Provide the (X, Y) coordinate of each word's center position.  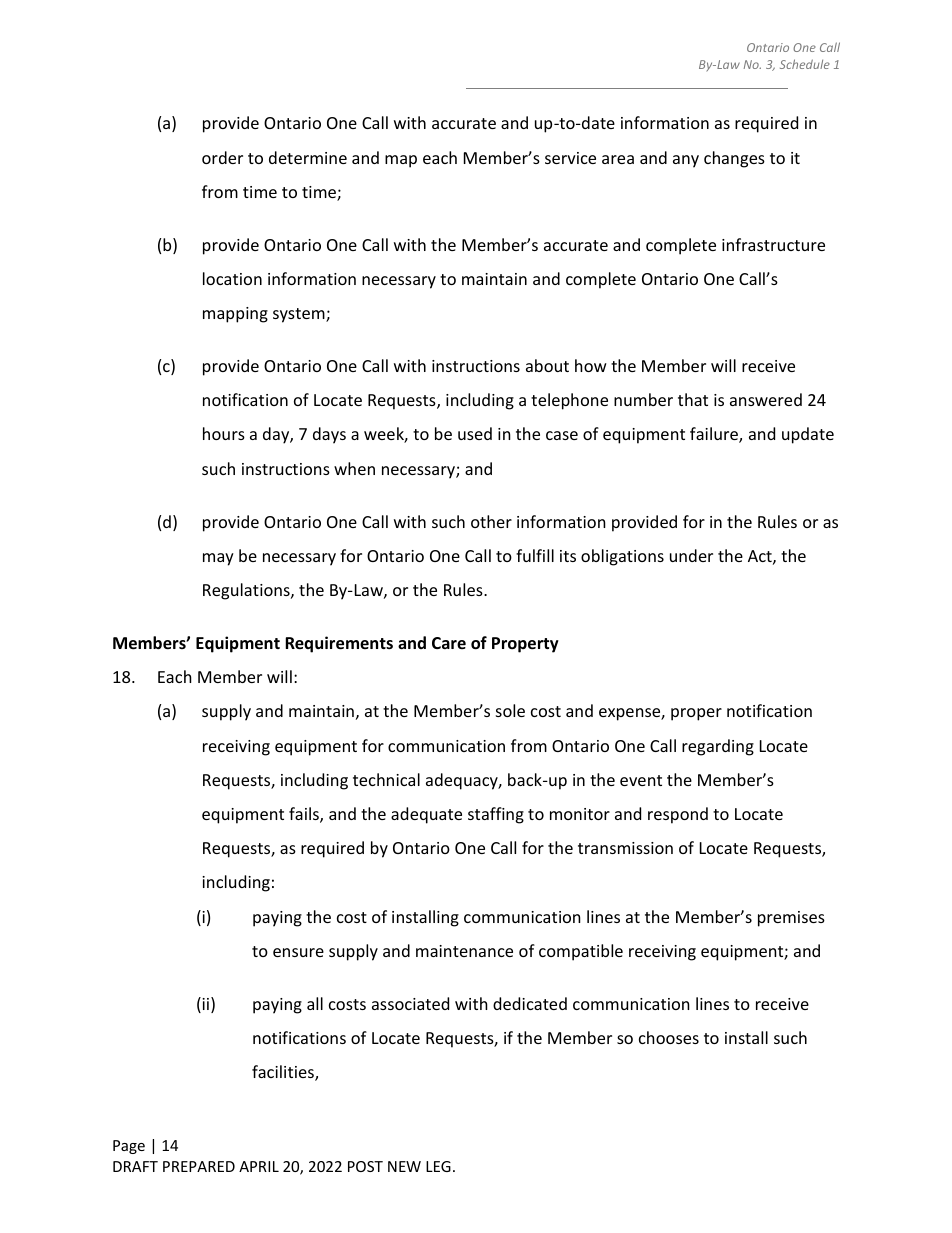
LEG (438, 1166)
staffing (496, 815)
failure (715, 435)
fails (305, 815)
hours (224, 433)
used (475, 433)
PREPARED (199, 1166)
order (222, 157)
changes (734, 159)
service (570, 158)
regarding (718, 747)
